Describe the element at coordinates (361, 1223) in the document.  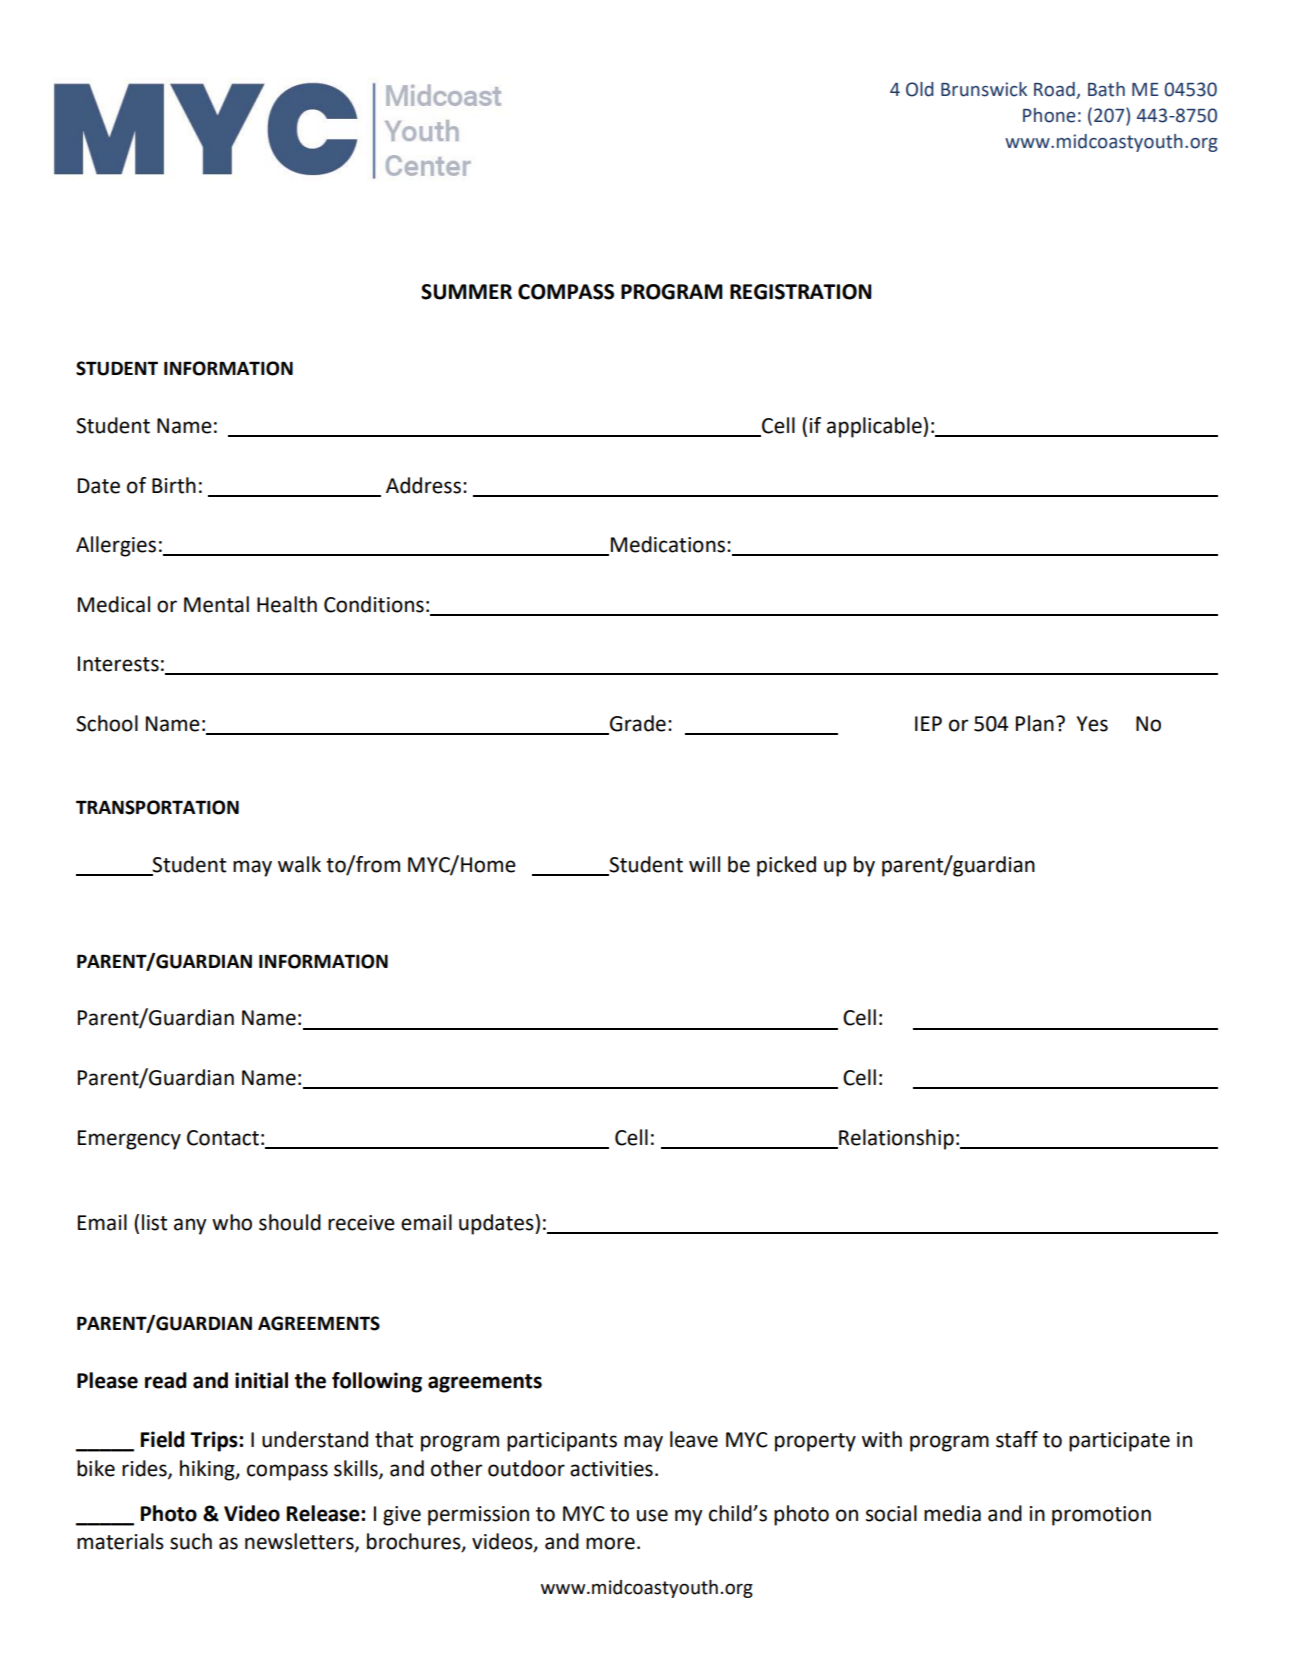
I see `receive` at that location.
